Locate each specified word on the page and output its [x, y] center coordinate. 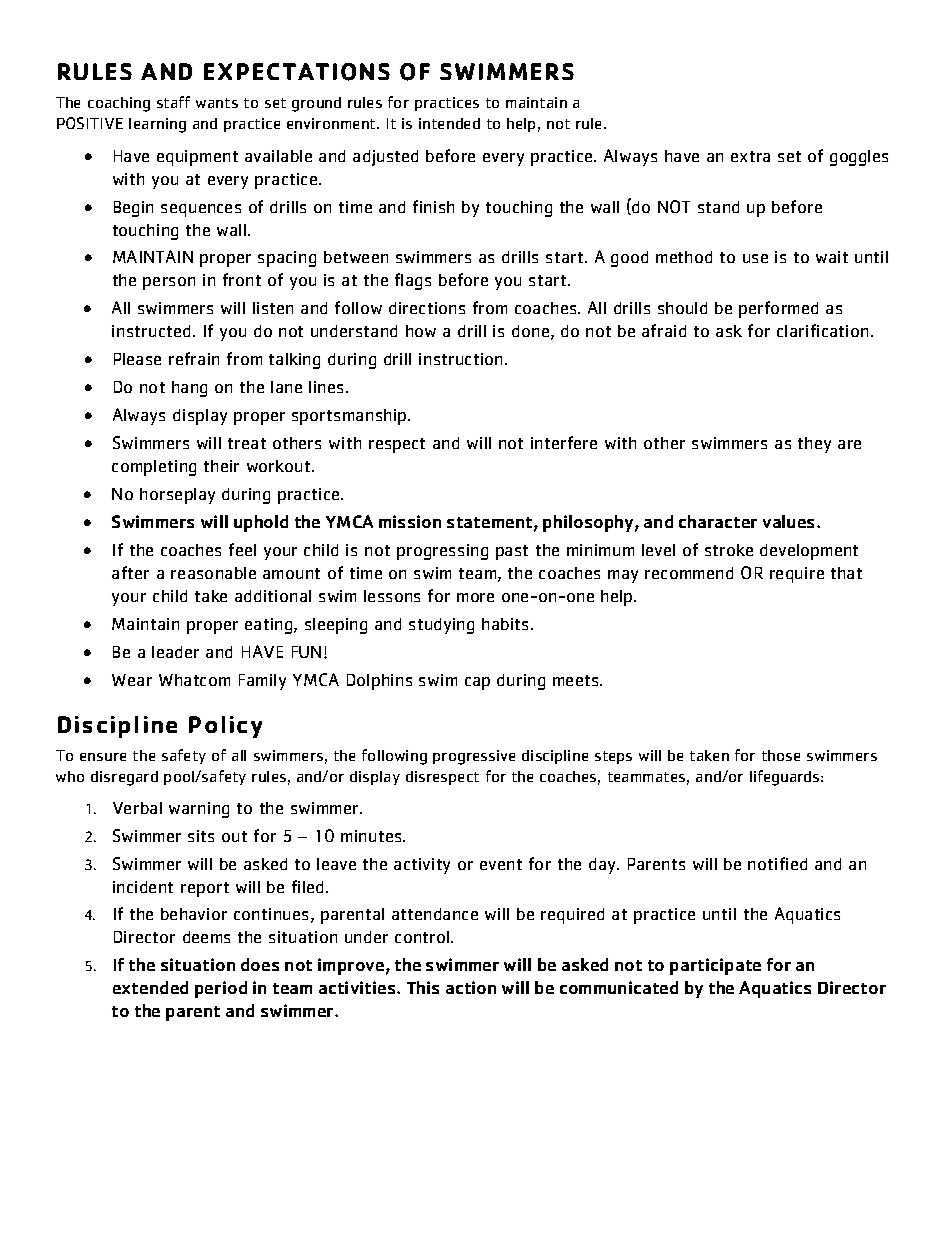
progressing [442, 552]
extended [150, 987]
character [718, 521]
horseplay [177, 496]
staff [173, 102]
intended [449, 123]
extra [750, 156]
